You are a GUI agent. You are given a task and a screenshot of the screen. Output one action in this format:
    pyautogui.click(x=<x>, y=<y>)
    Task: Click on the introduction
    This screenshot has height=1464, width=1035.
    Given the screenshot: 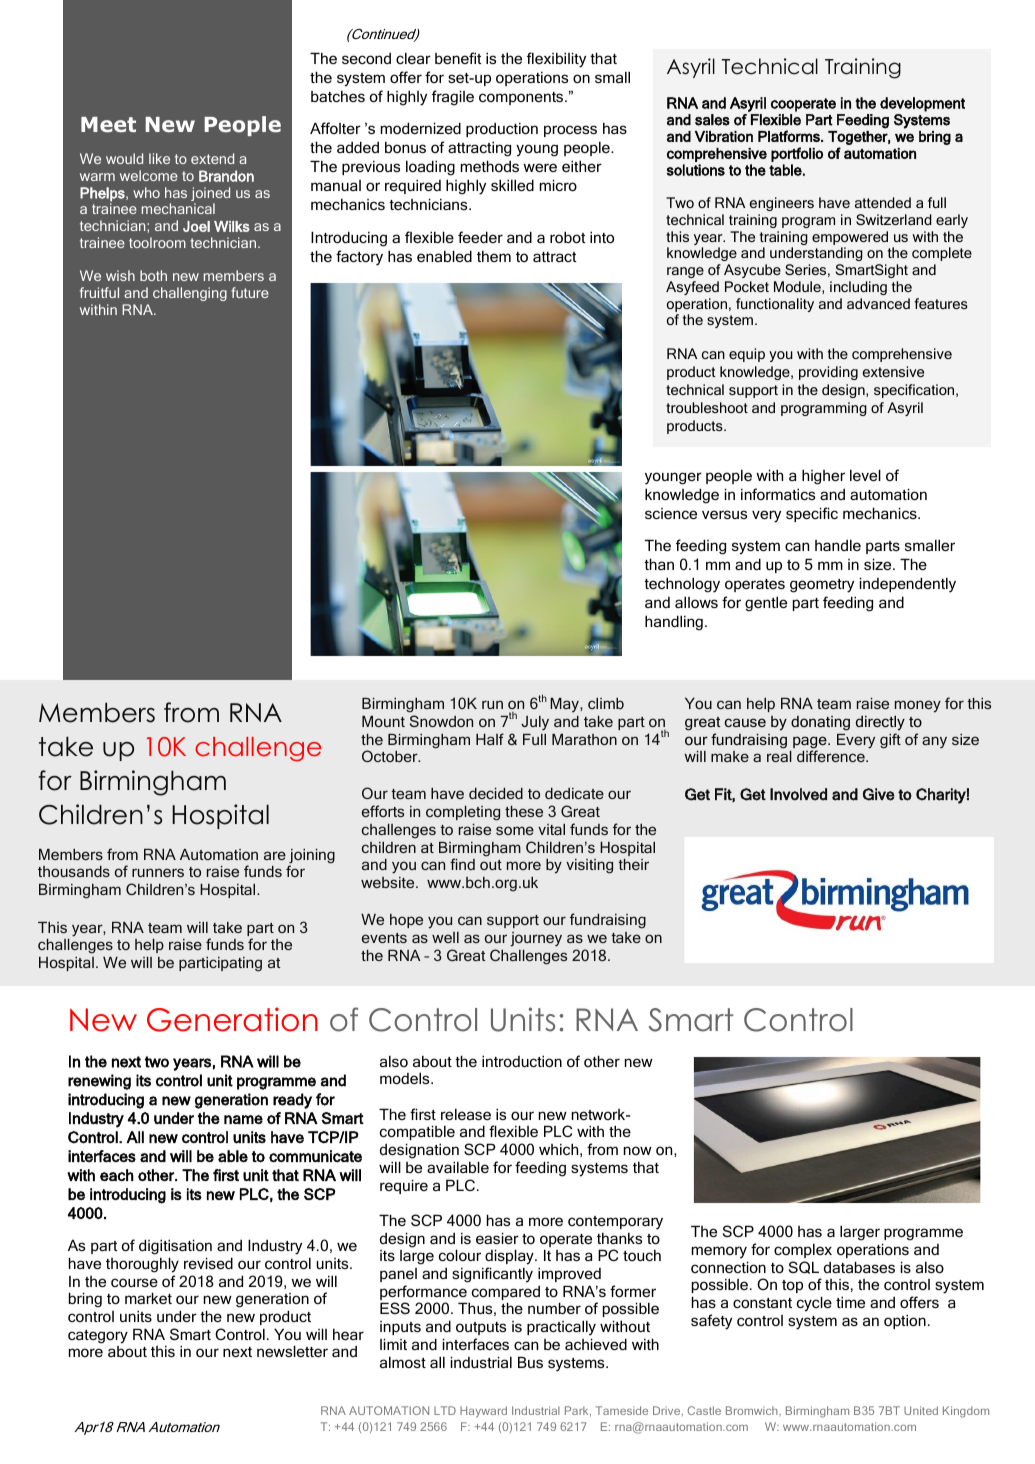 What is the action you would take?
    pyautogui.click(x=522, y=1061)
